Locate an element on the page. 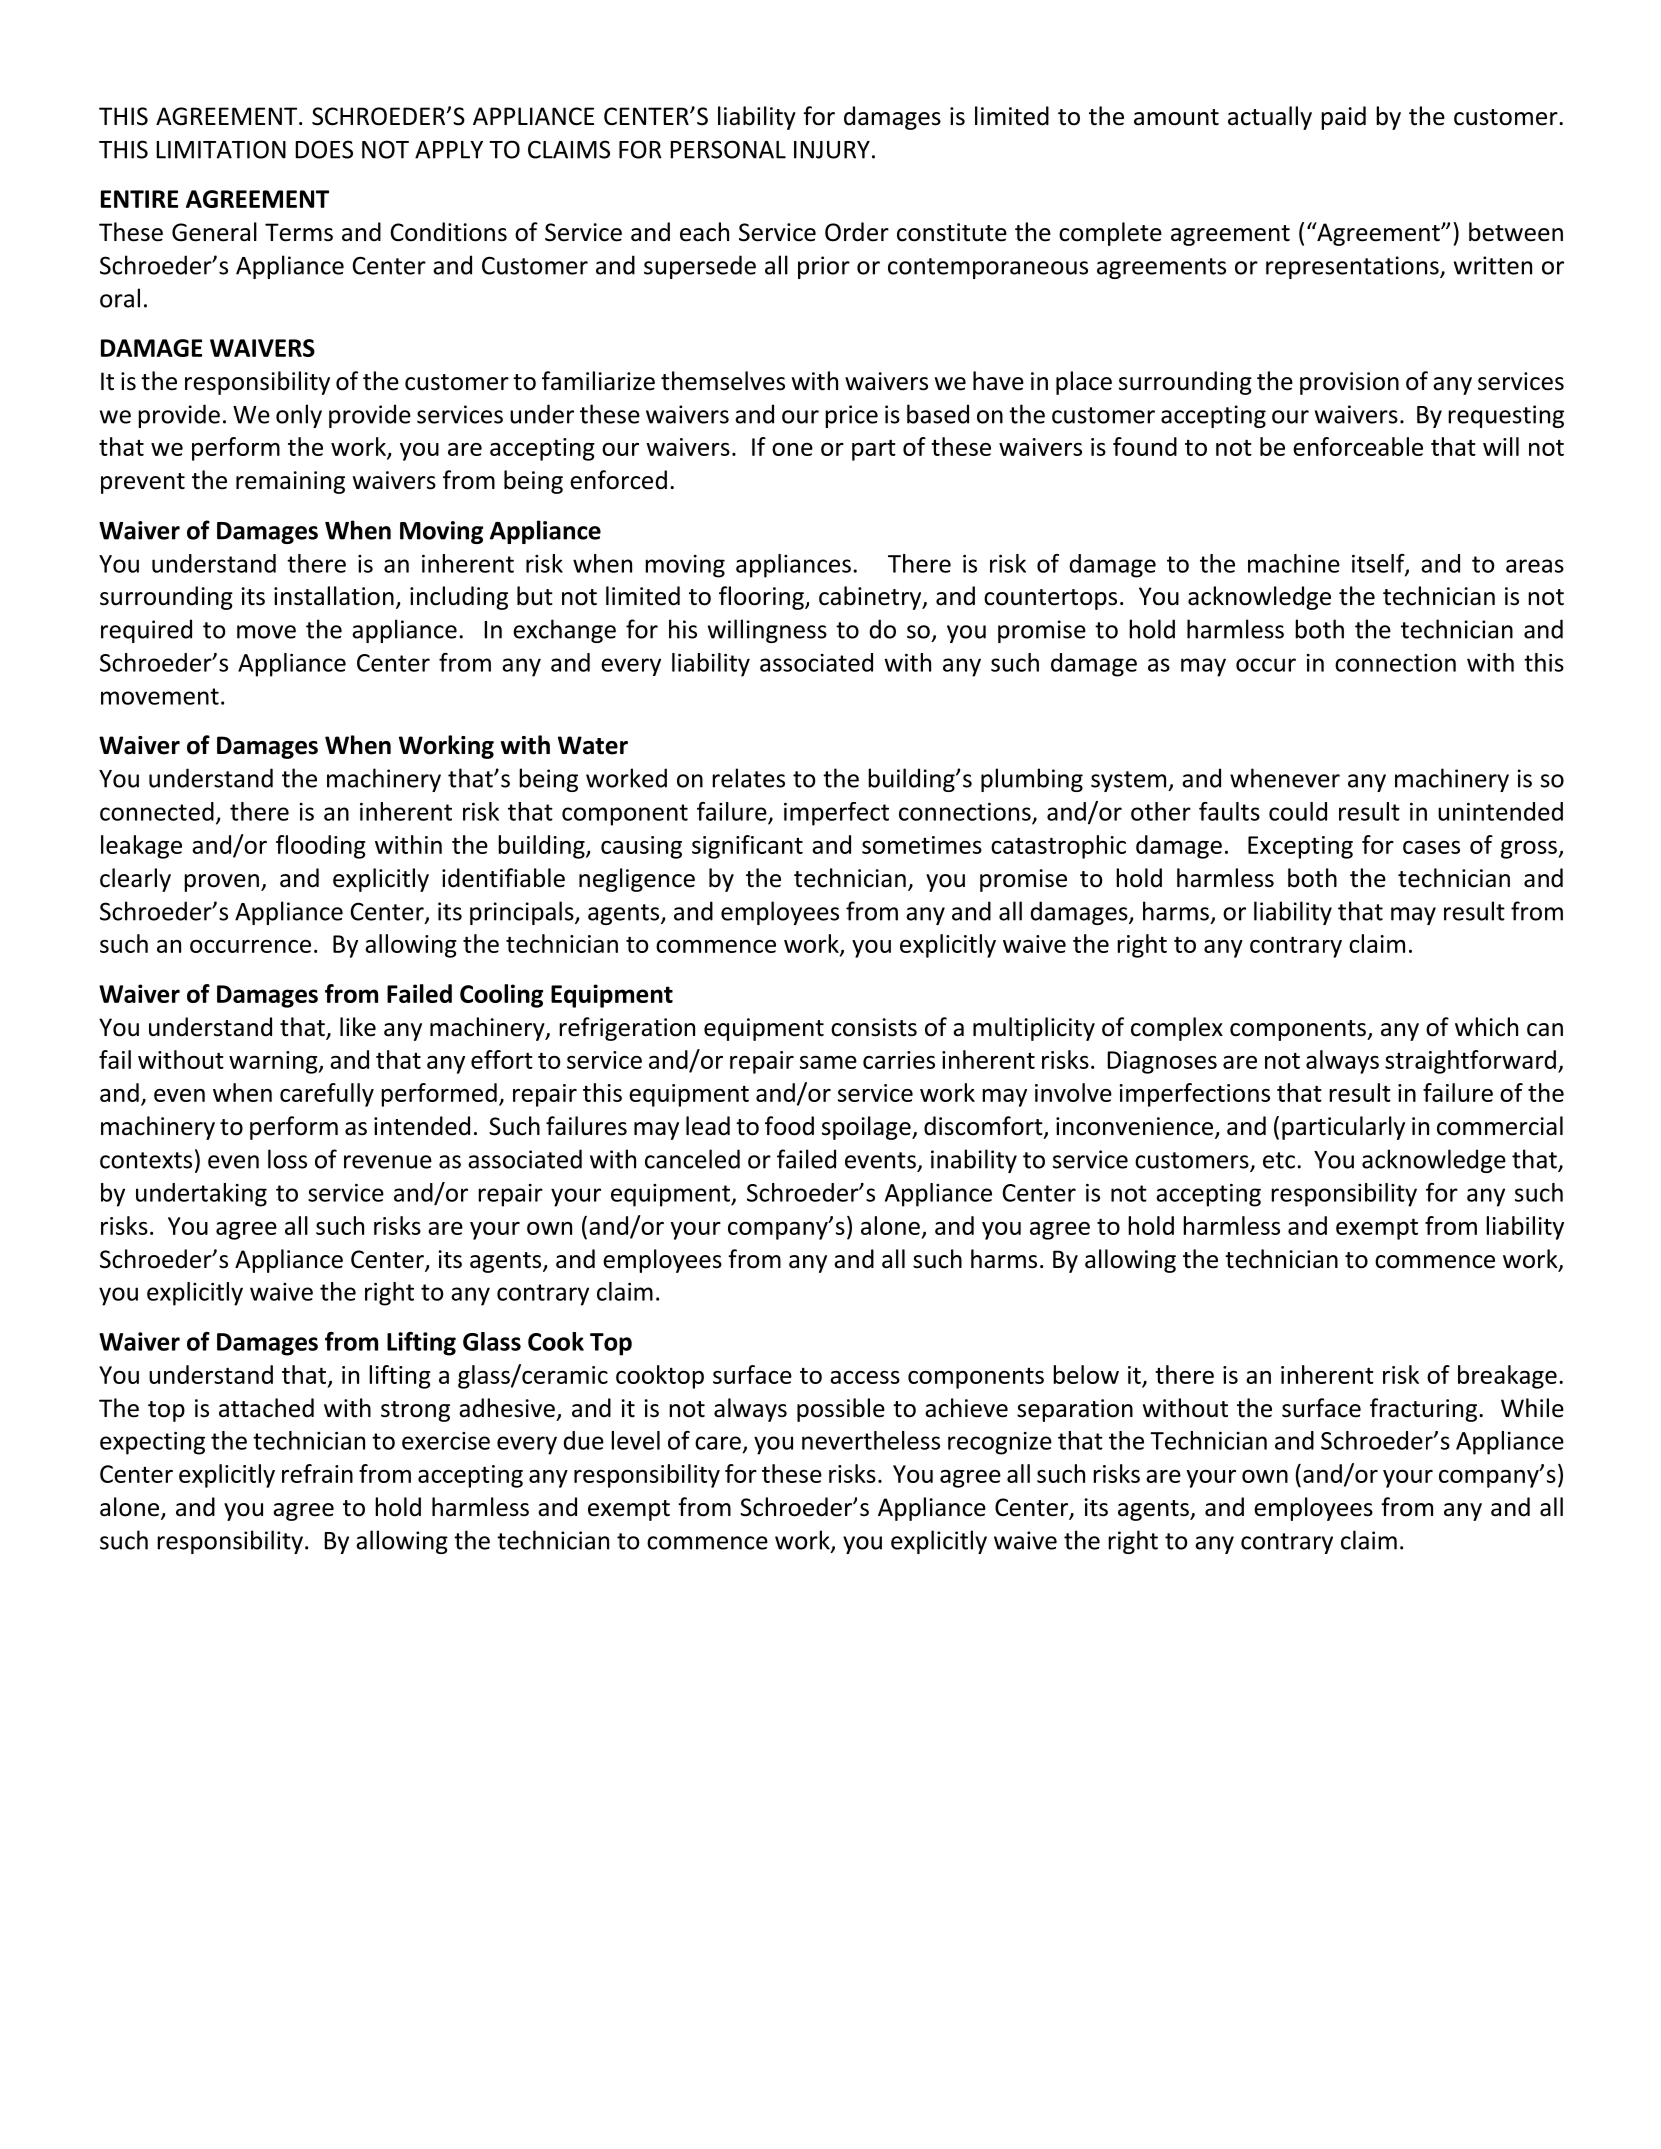 The width and height of the page is (1661, 2149). consists is located at coordinates (874, 1027).
